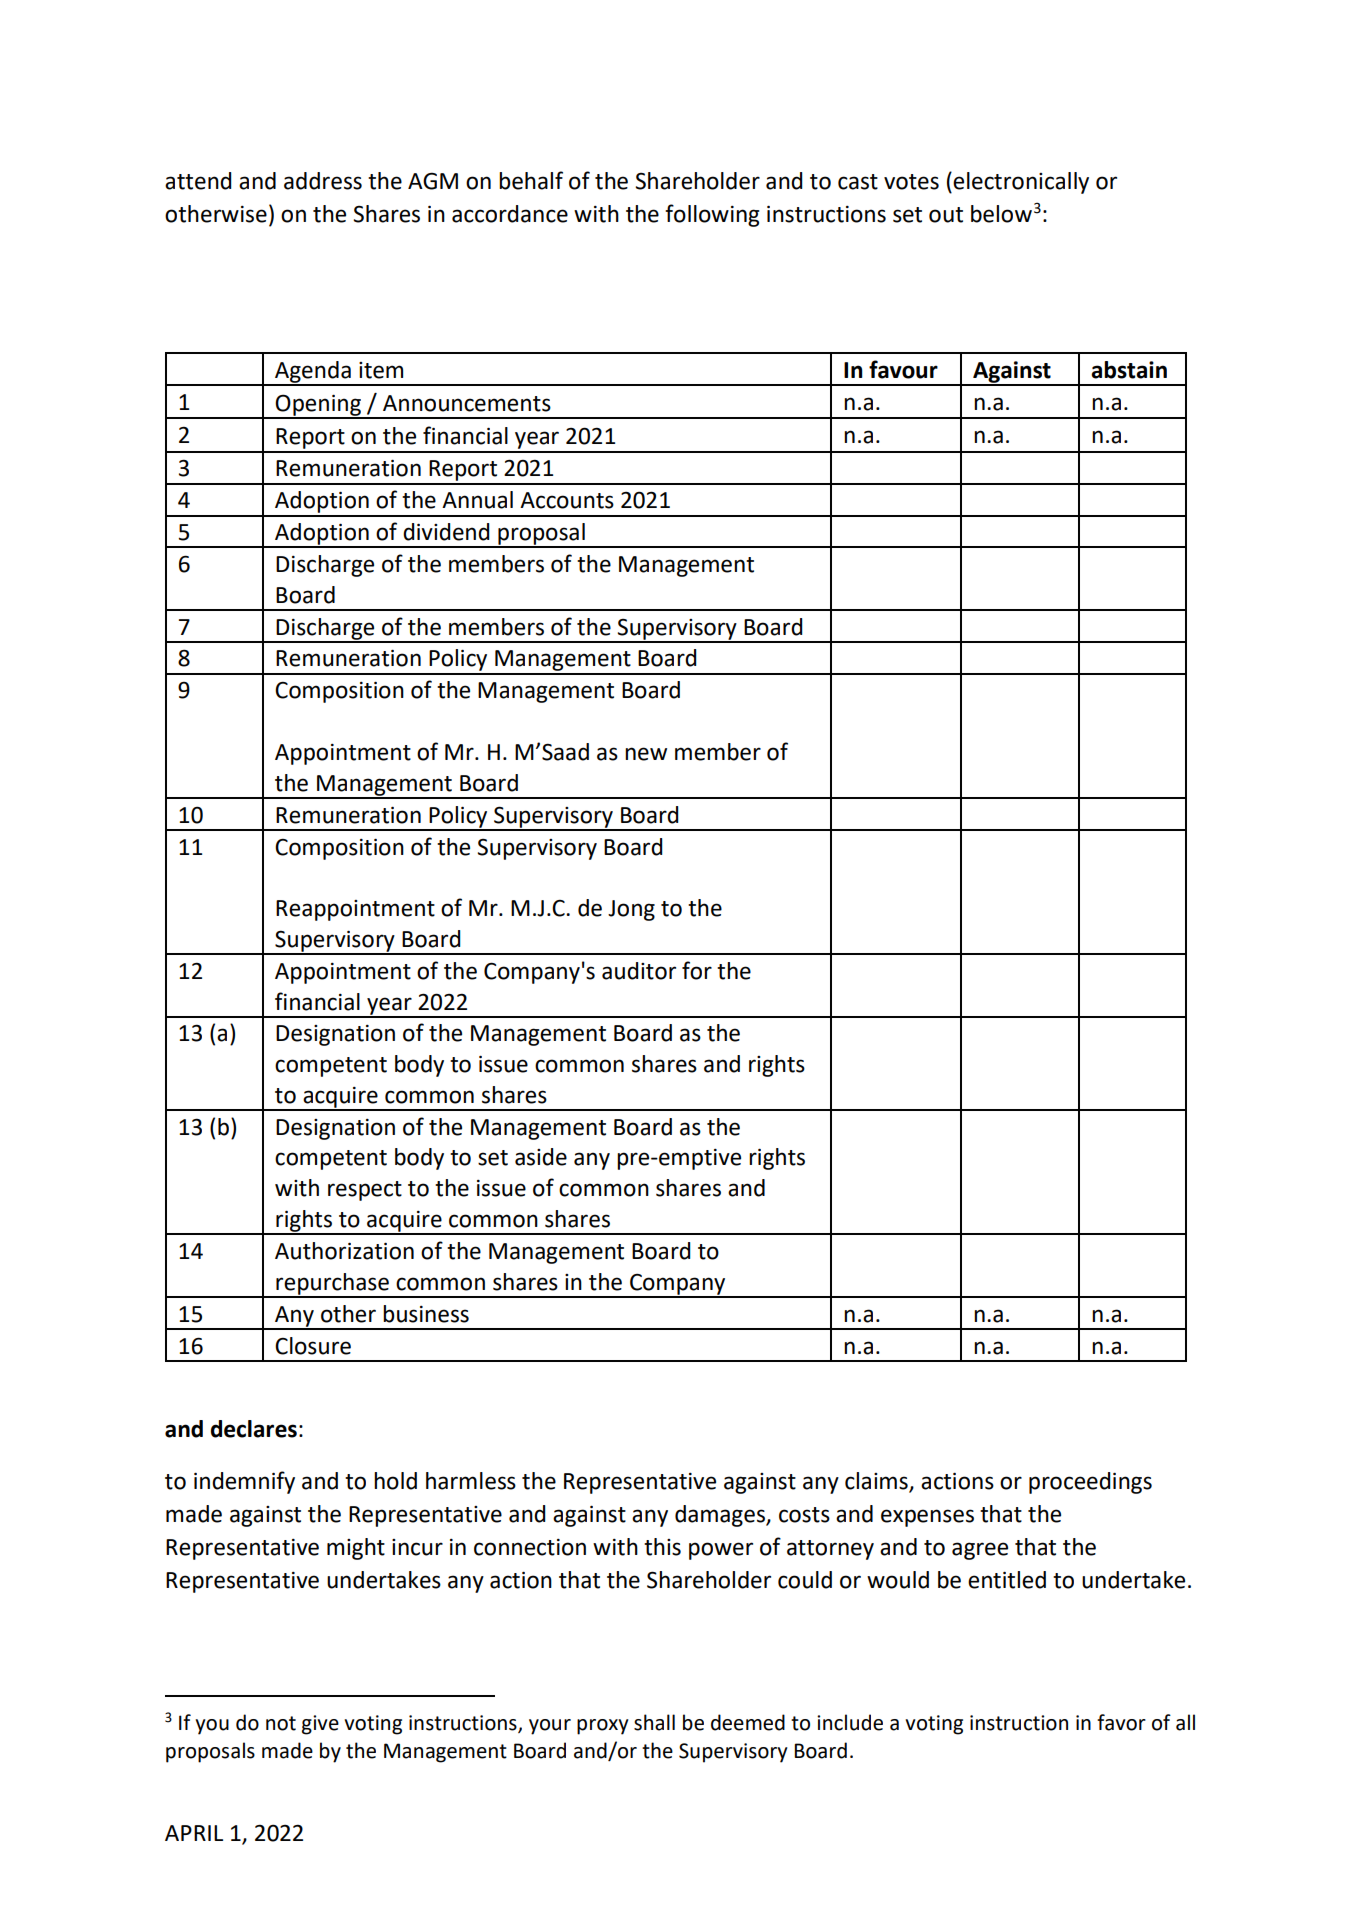 Image resolution: width=1364 pixels, height=1929 pixels. I want to click on electronically, so click(1020, 183).
